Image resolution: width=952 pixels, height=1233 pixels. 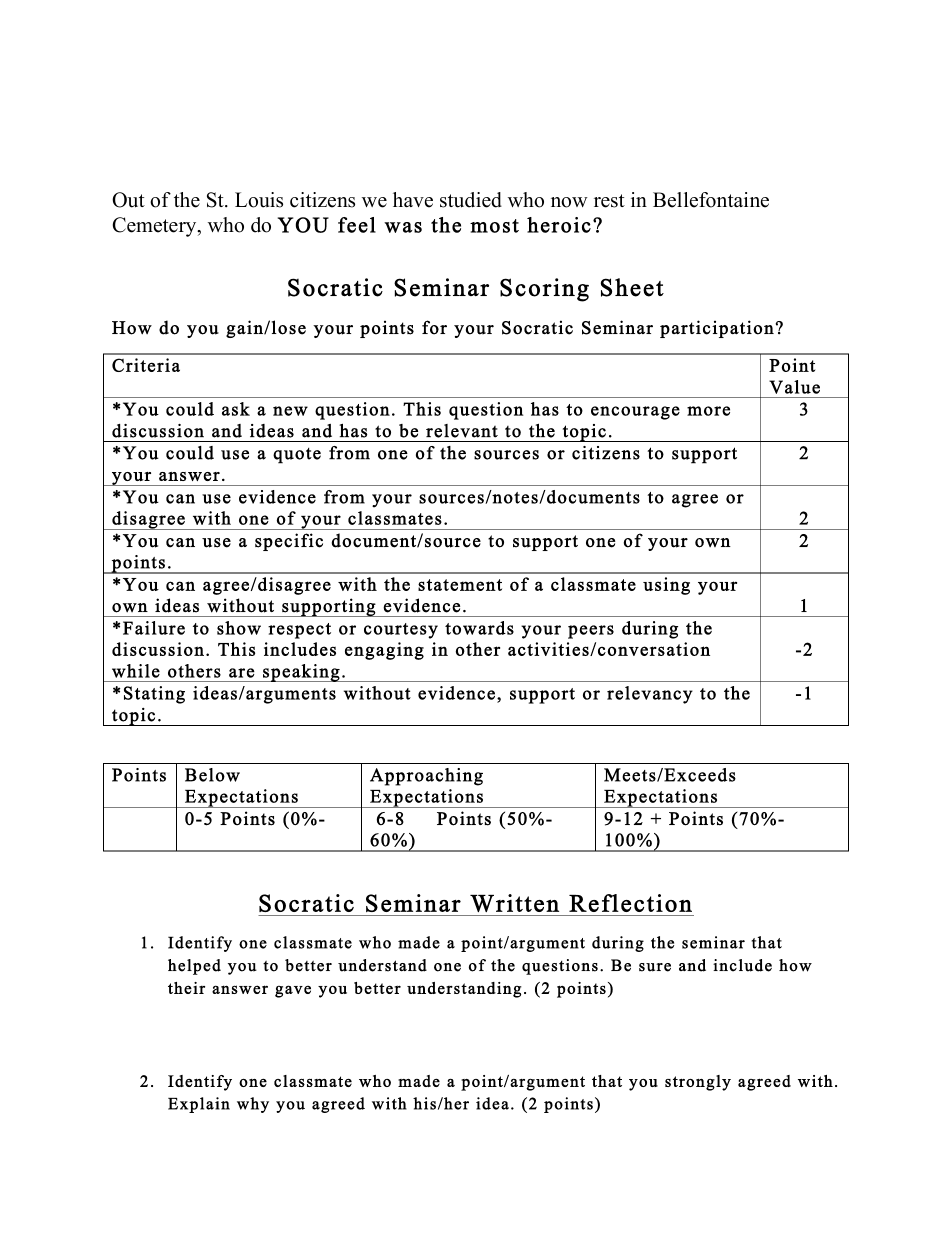 I want to click on relevancy, so click(x=650, y=695).
